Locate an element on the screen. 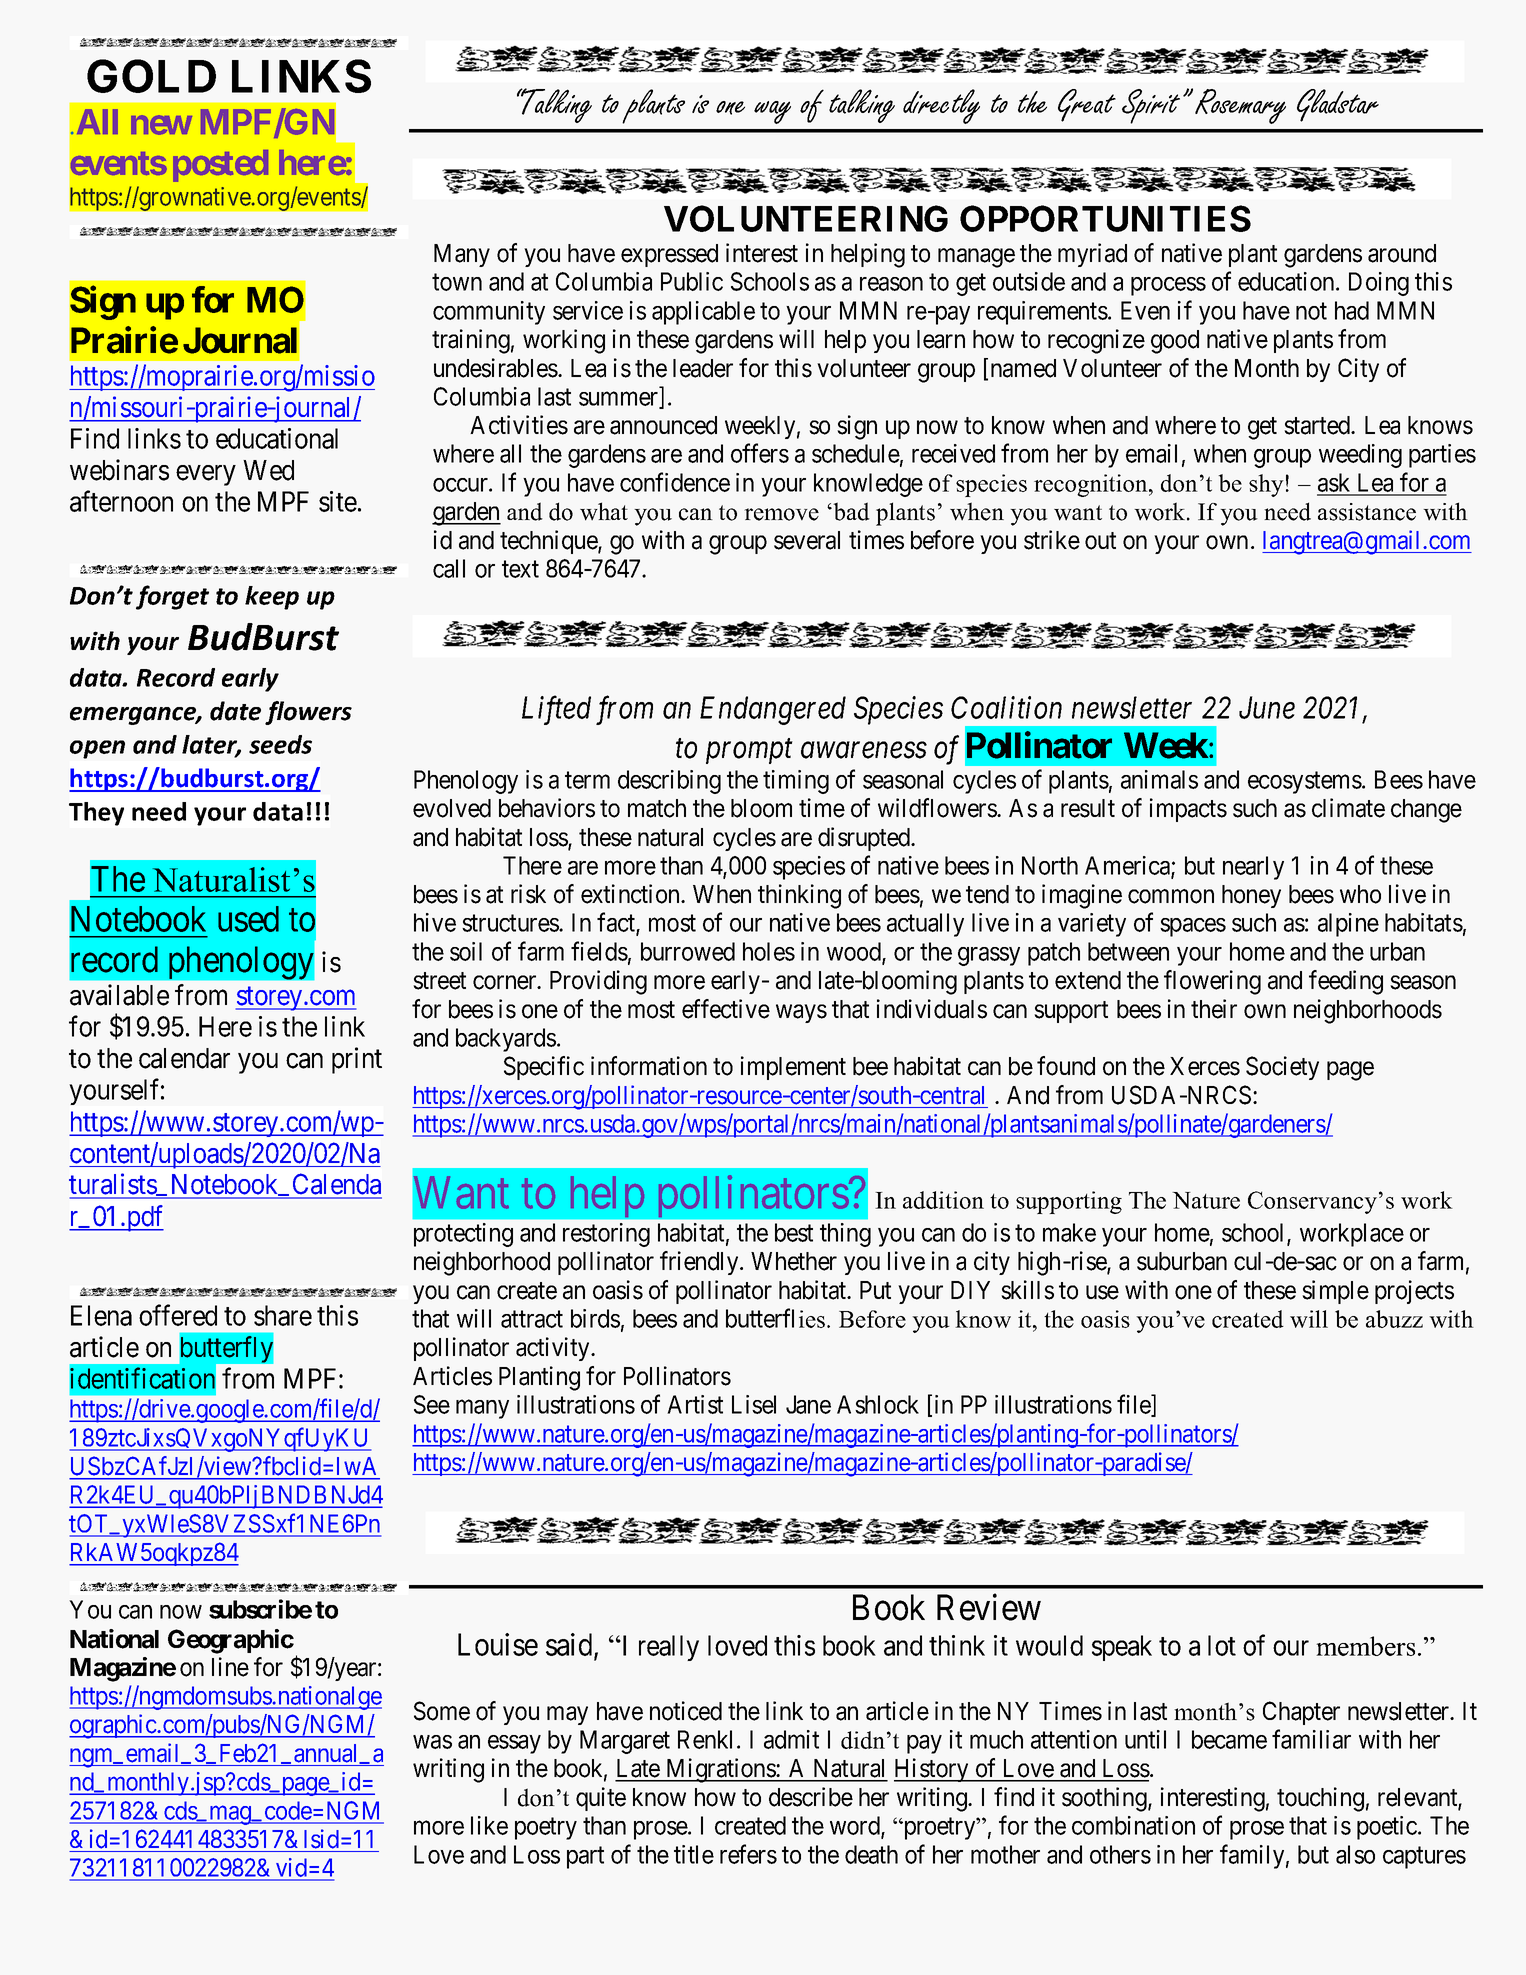 Image resolution: width=1526 pixels, height=1975 pixels. used is located at coordinates (248, 919).
